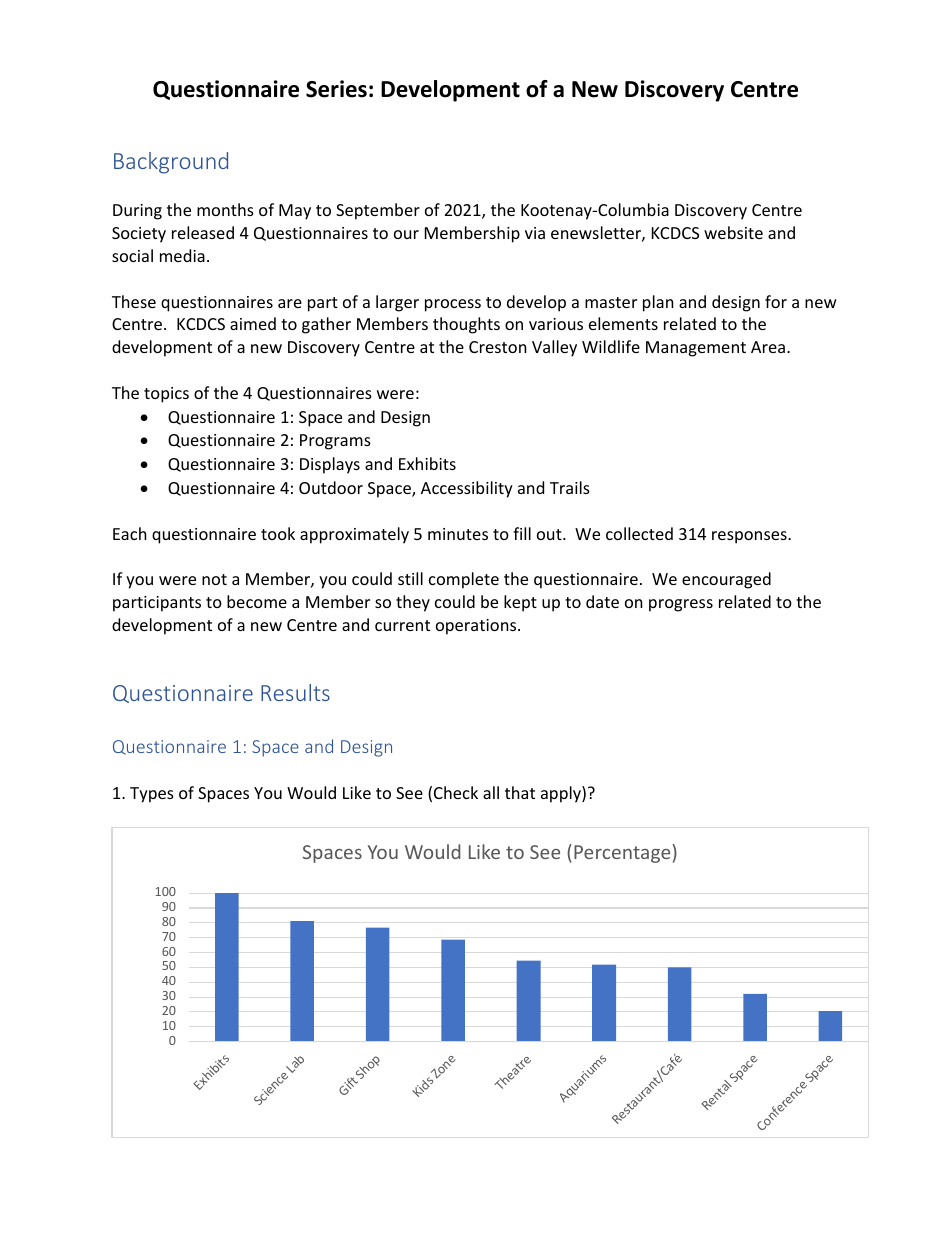  I want to click on not, so click(214, 579).
